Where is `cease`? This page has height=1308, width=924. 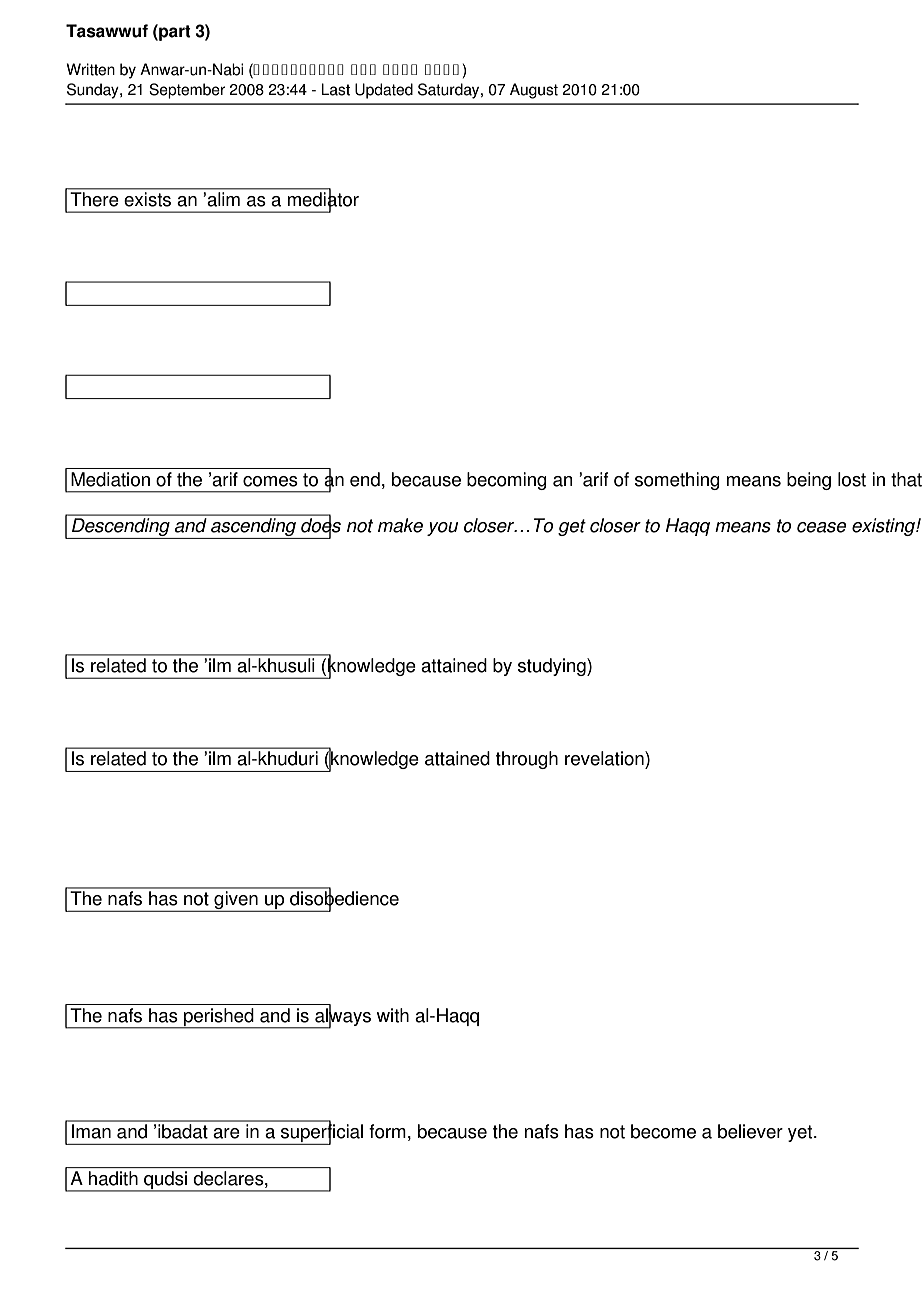 cease is located at coordinates (822, 527).
